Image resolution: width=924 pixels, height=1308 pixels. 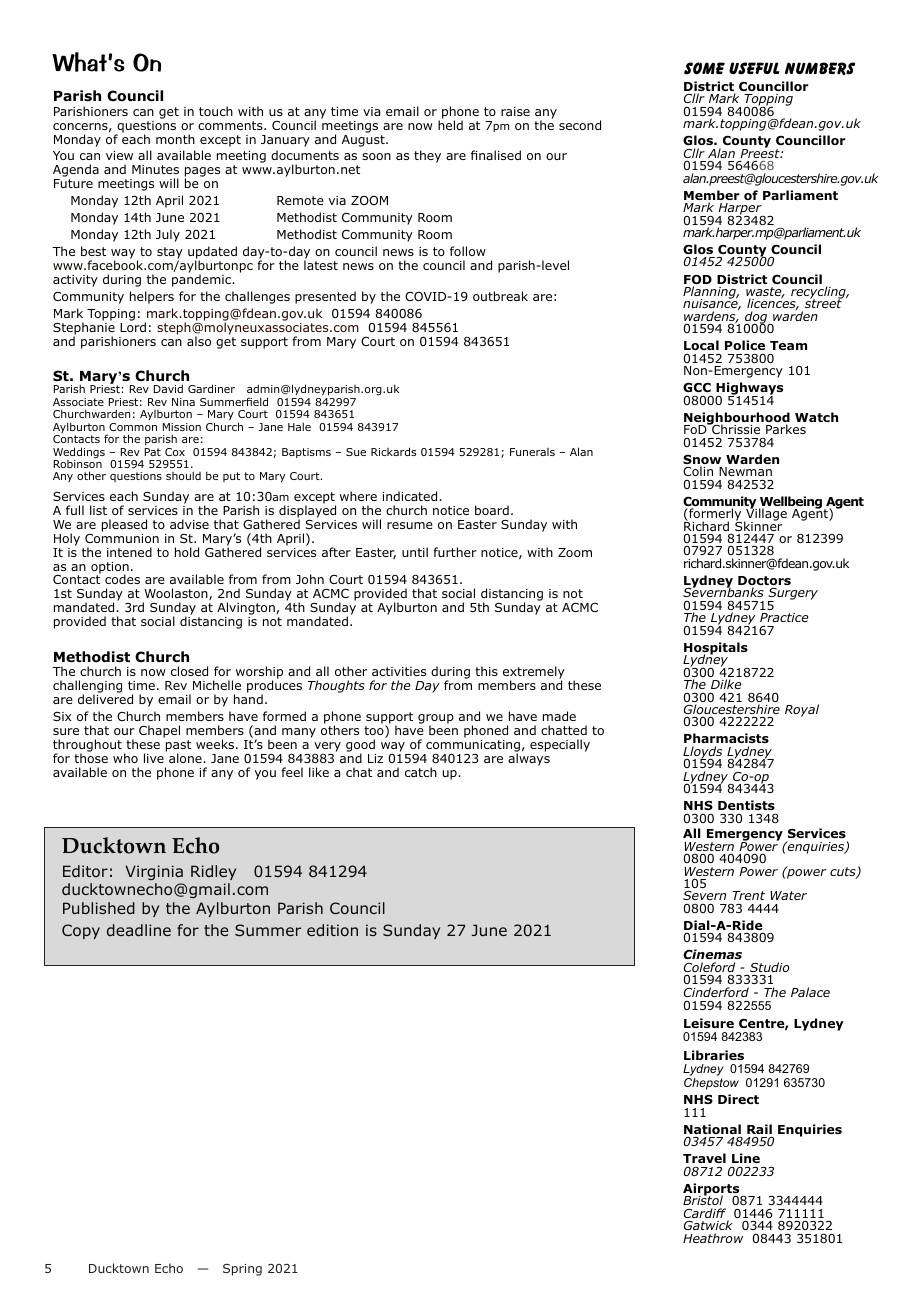 What do you see at coordinates (702, 461) in the screenshot?
I see `Snow` at bounding box center [702, 461].
